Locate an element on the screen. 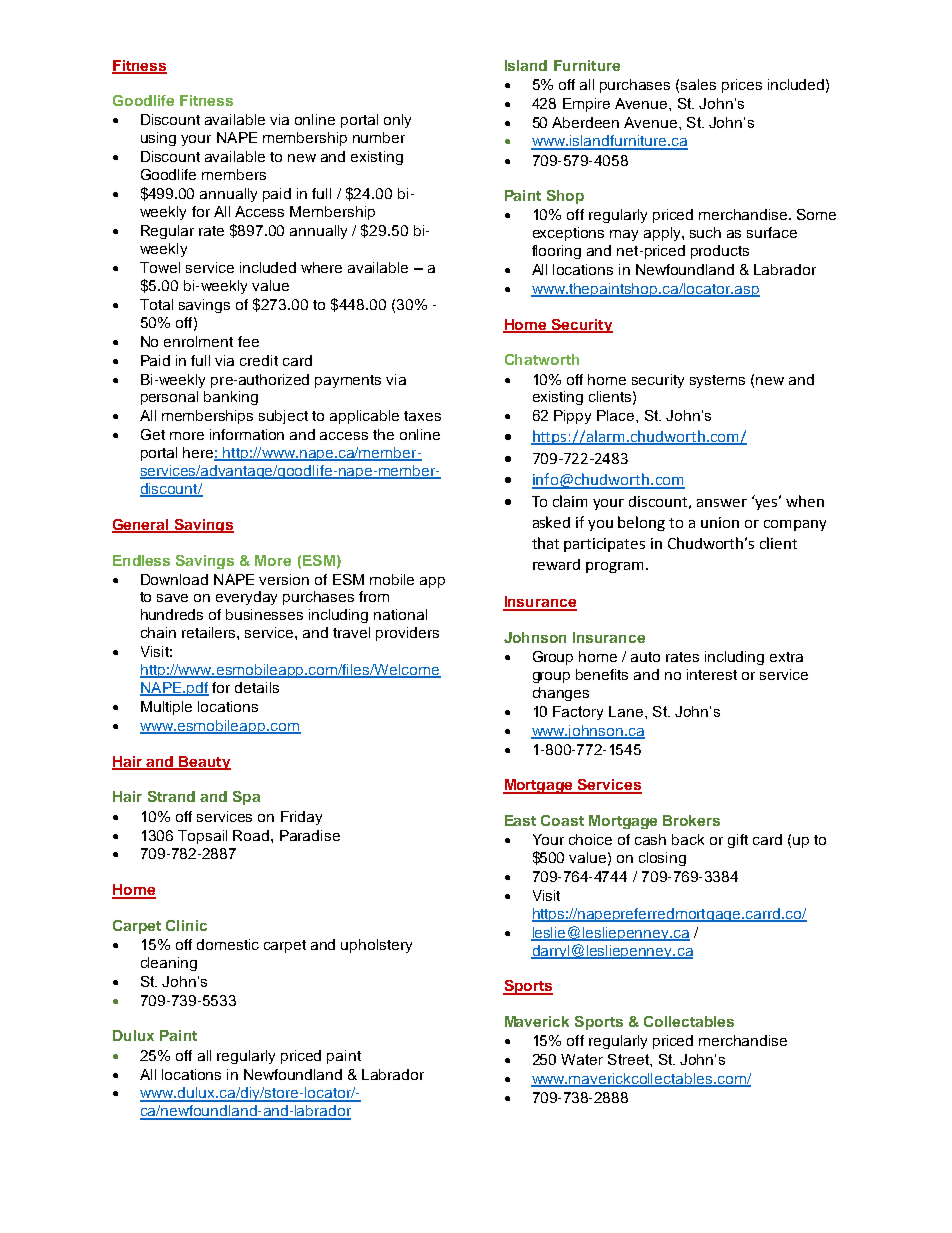  only is located at coordinates (397, 121).
